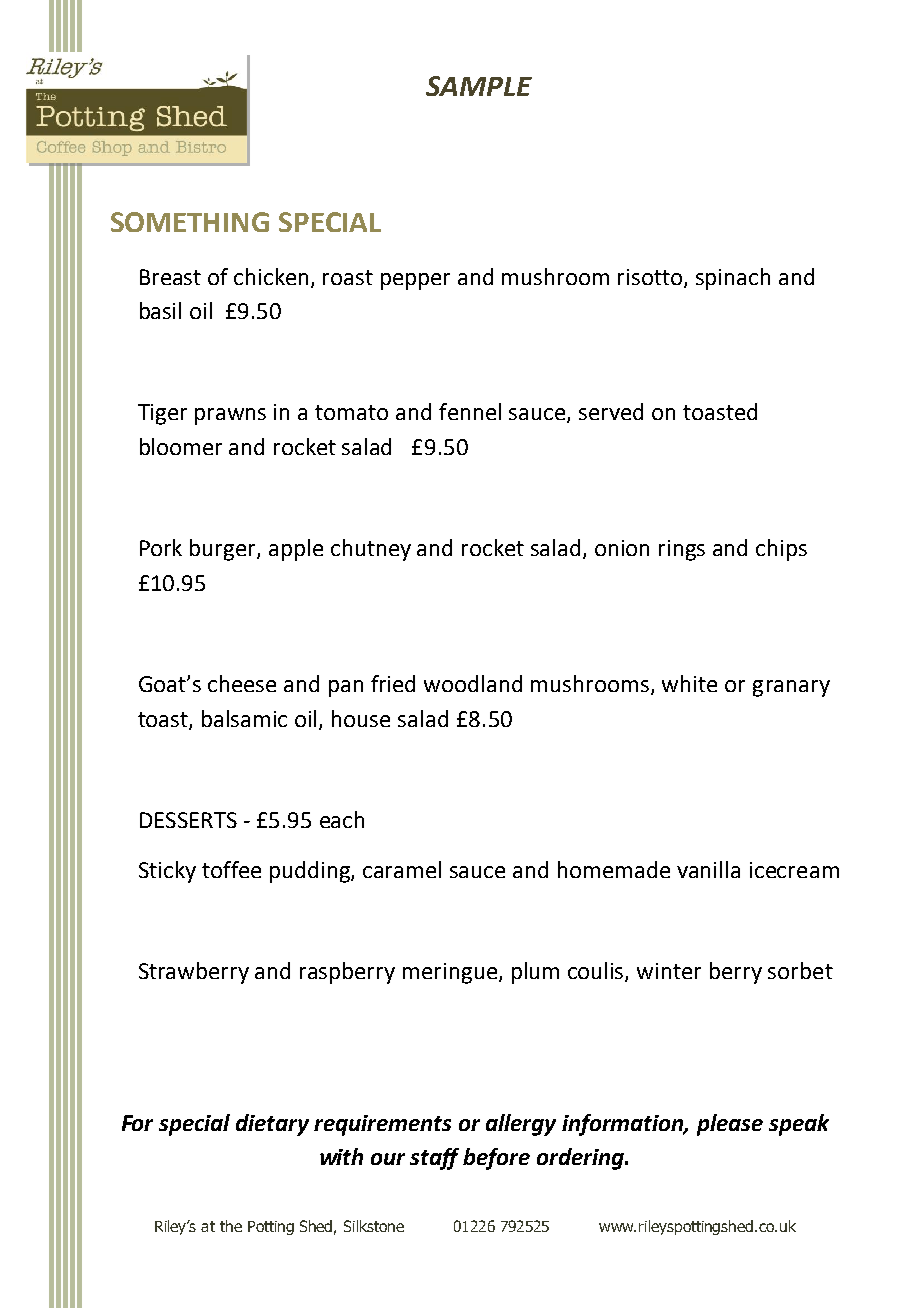 This page has height=1308, width=924. Describe the element at coordinates (190, 222) in the page. I see `SOMETHING` at that location.
